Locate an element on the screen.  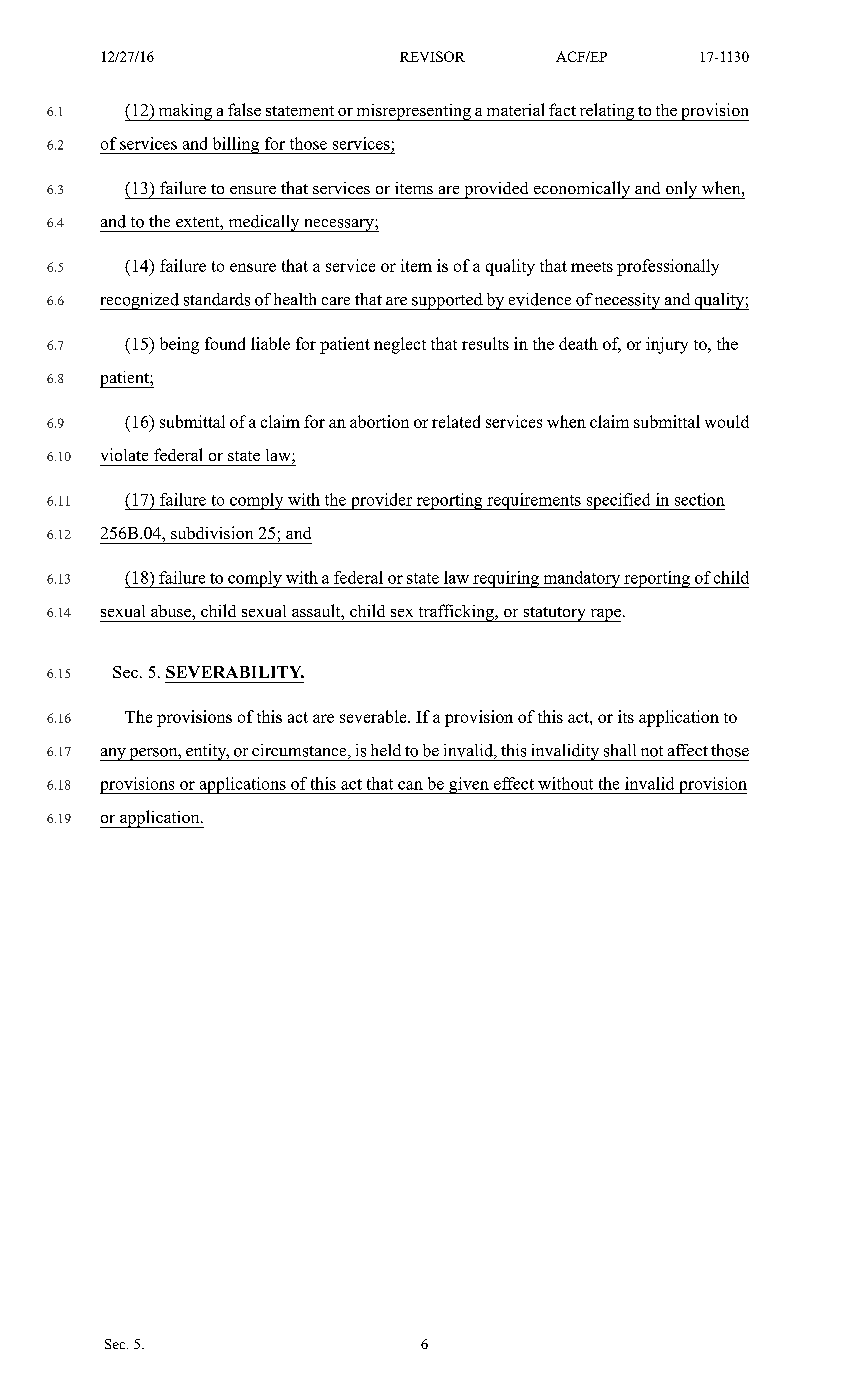
injury is located at coordinates (667, 345).
